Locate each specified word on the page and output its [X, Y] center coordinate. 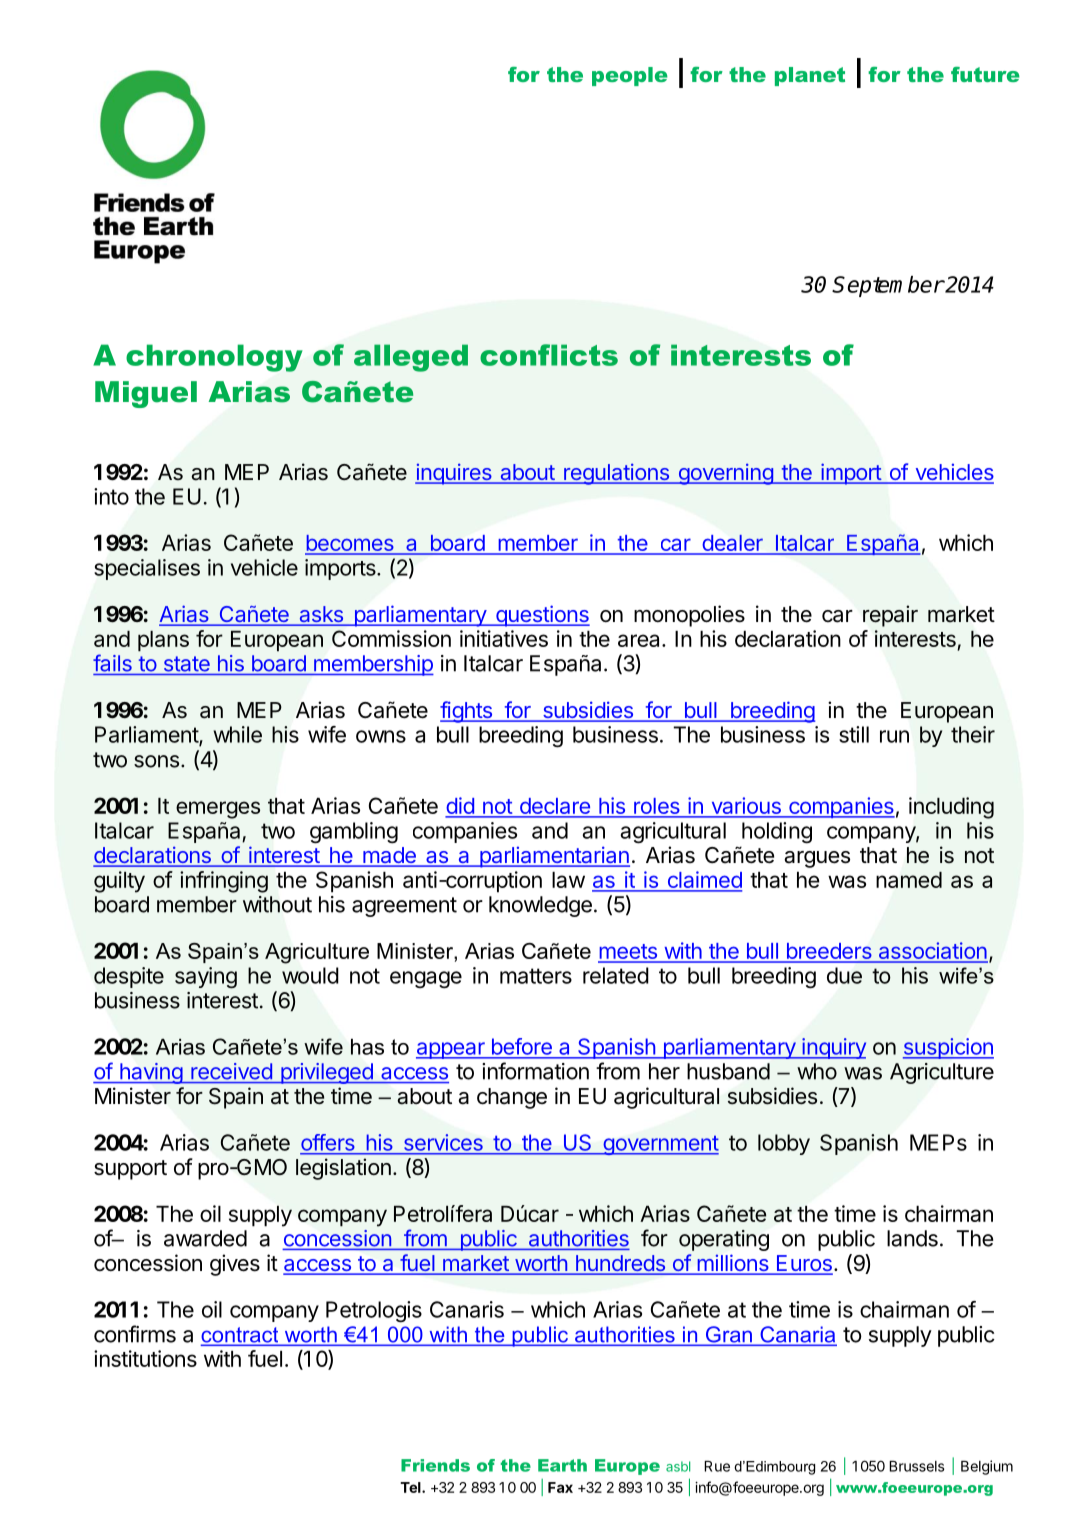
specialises [147, 569]
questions [542, 616]
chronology [214, 358]
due [844, 975]
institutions [145, 1358]
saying [206, 978]
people [630, 76]
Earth [562, 1465]
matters [536, 976]
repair [890, 616]
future [985, 74]
